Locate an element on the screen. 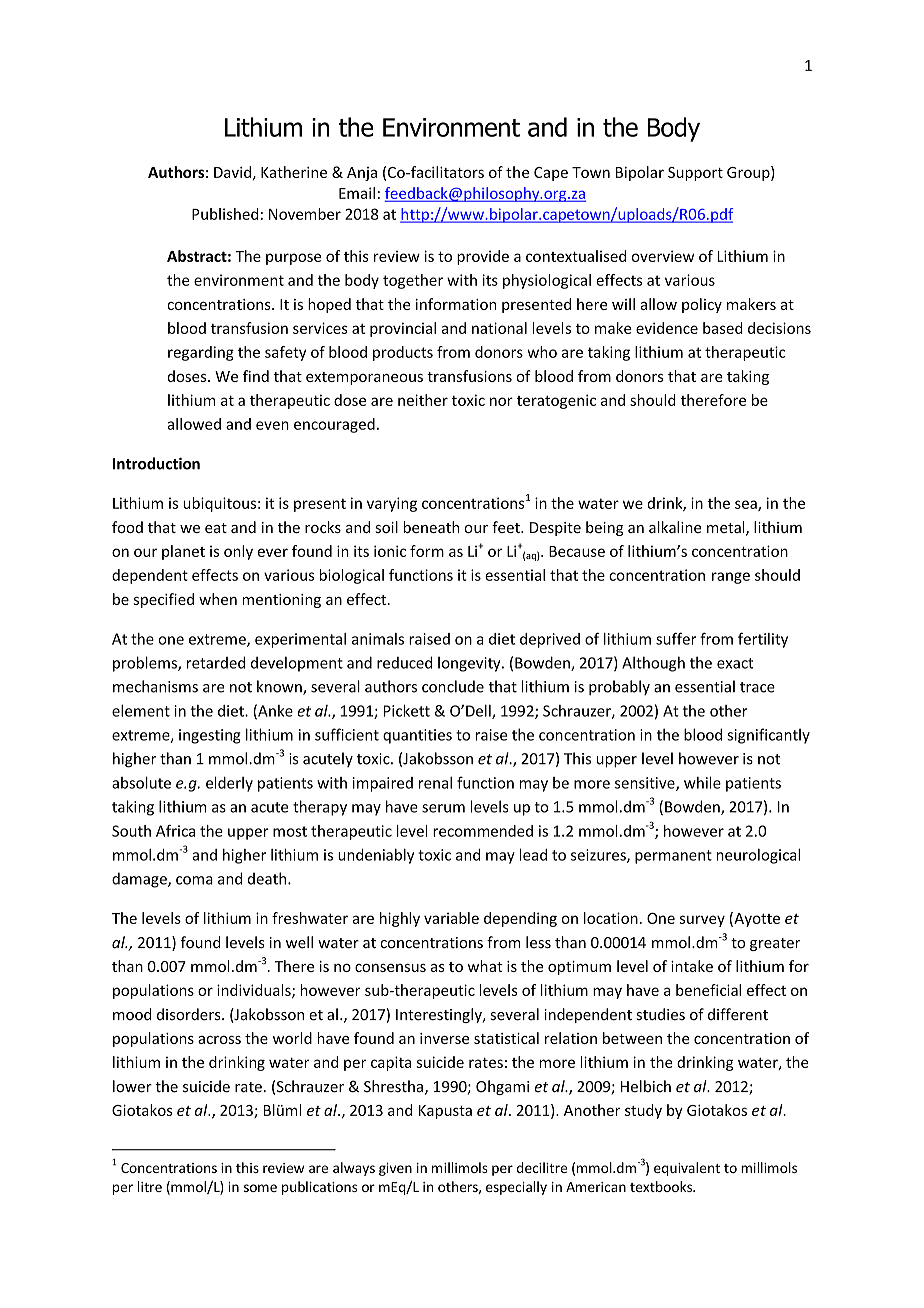 The height and width of the screenshot is (1308, 924). provide is located at coordinates (483, 257).
